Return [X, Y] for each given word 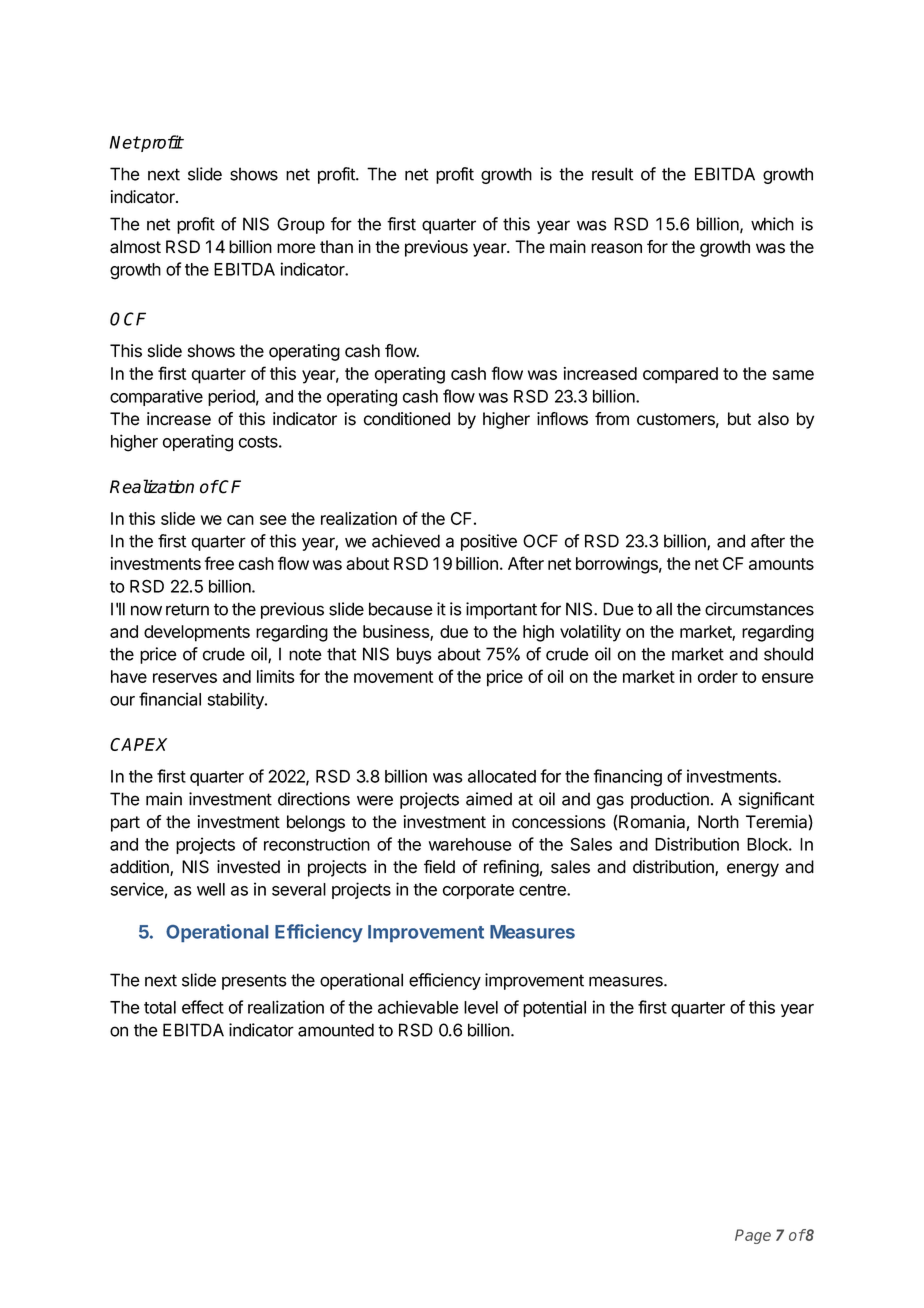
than [336, 247]
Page [753, 1236]
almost [135, 247]
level [481, 1007]
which [772, 224]
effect [203, 1007]
